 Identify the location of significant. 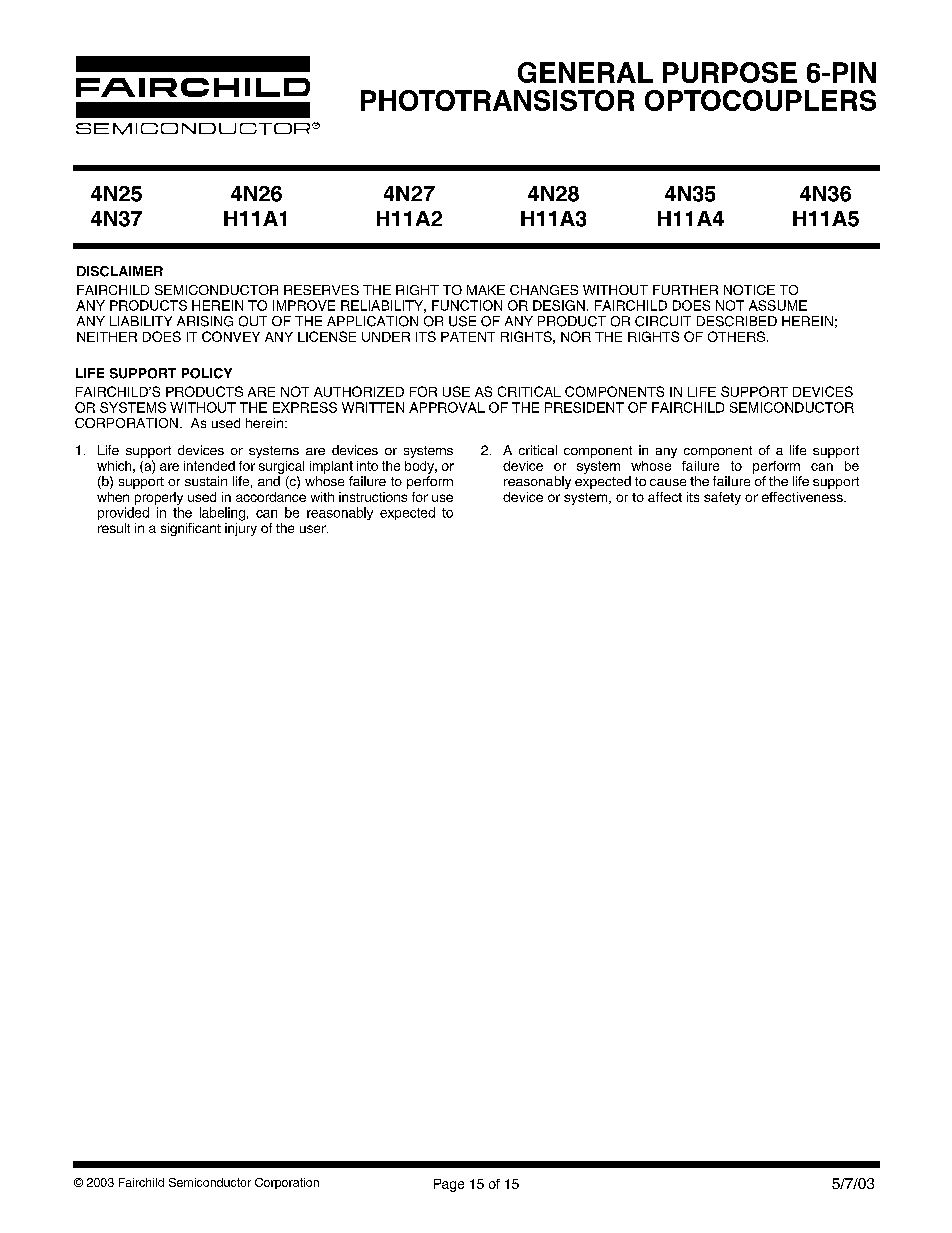
(191, 529).
